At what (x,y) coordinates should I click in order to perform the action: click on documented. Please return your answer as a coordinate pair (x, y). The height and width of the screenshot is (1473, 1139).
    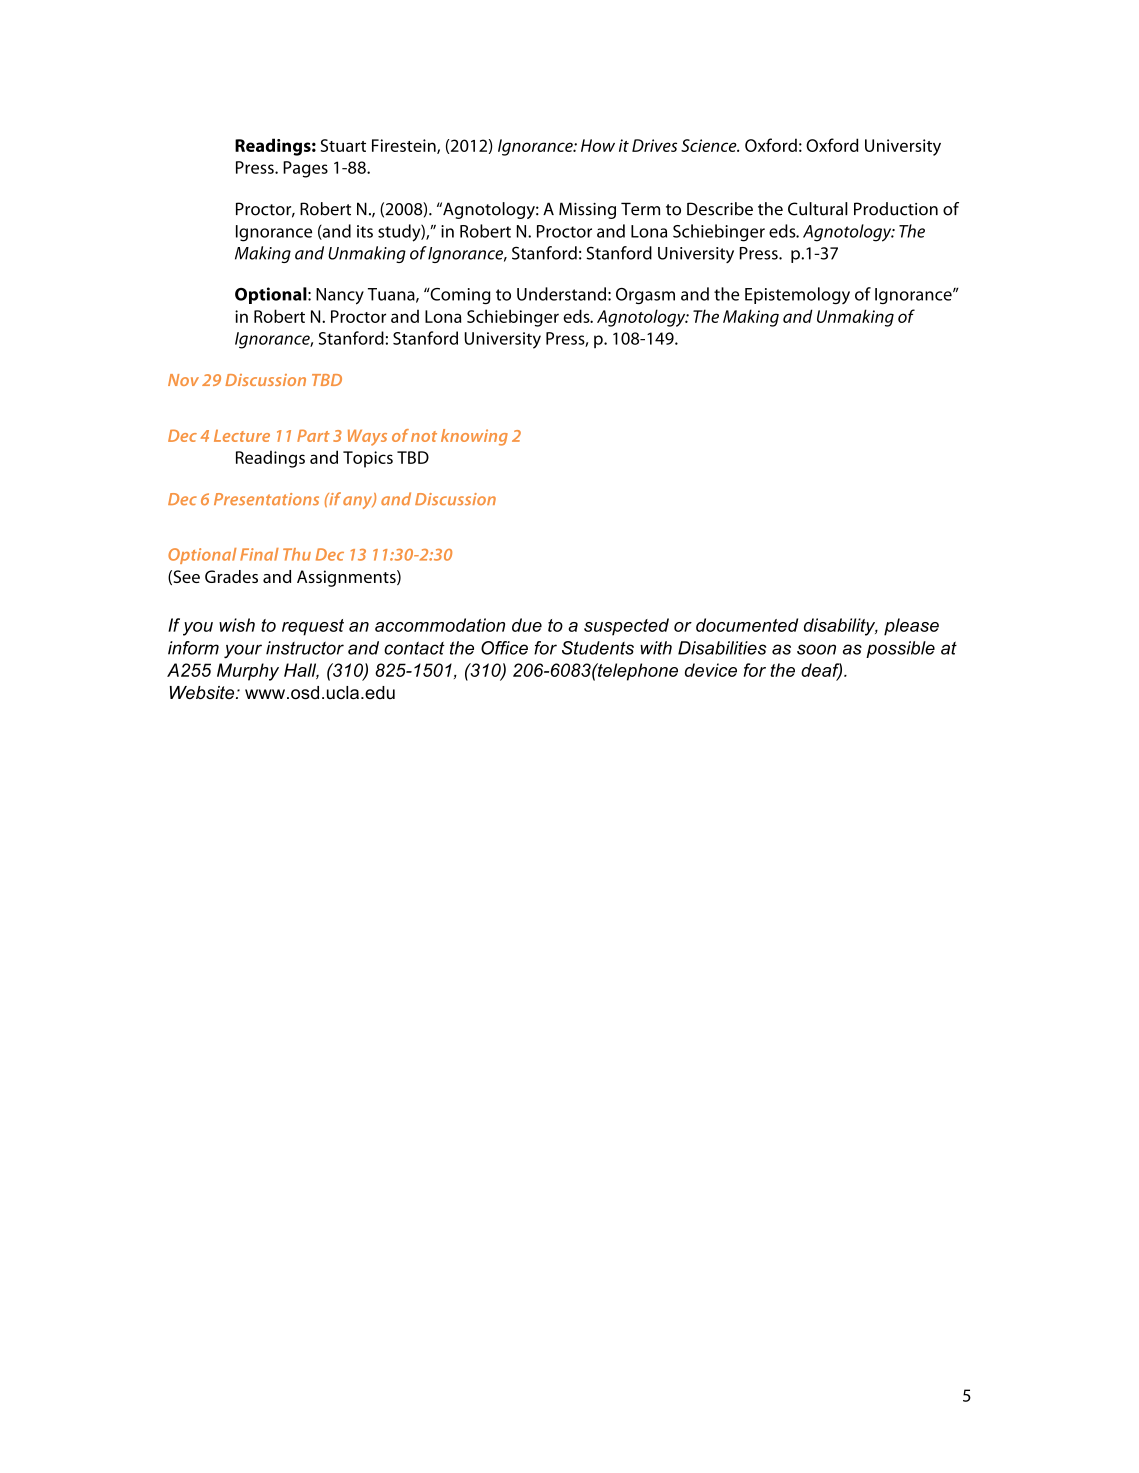
    Looking at the image, I should click on (747, 625).
